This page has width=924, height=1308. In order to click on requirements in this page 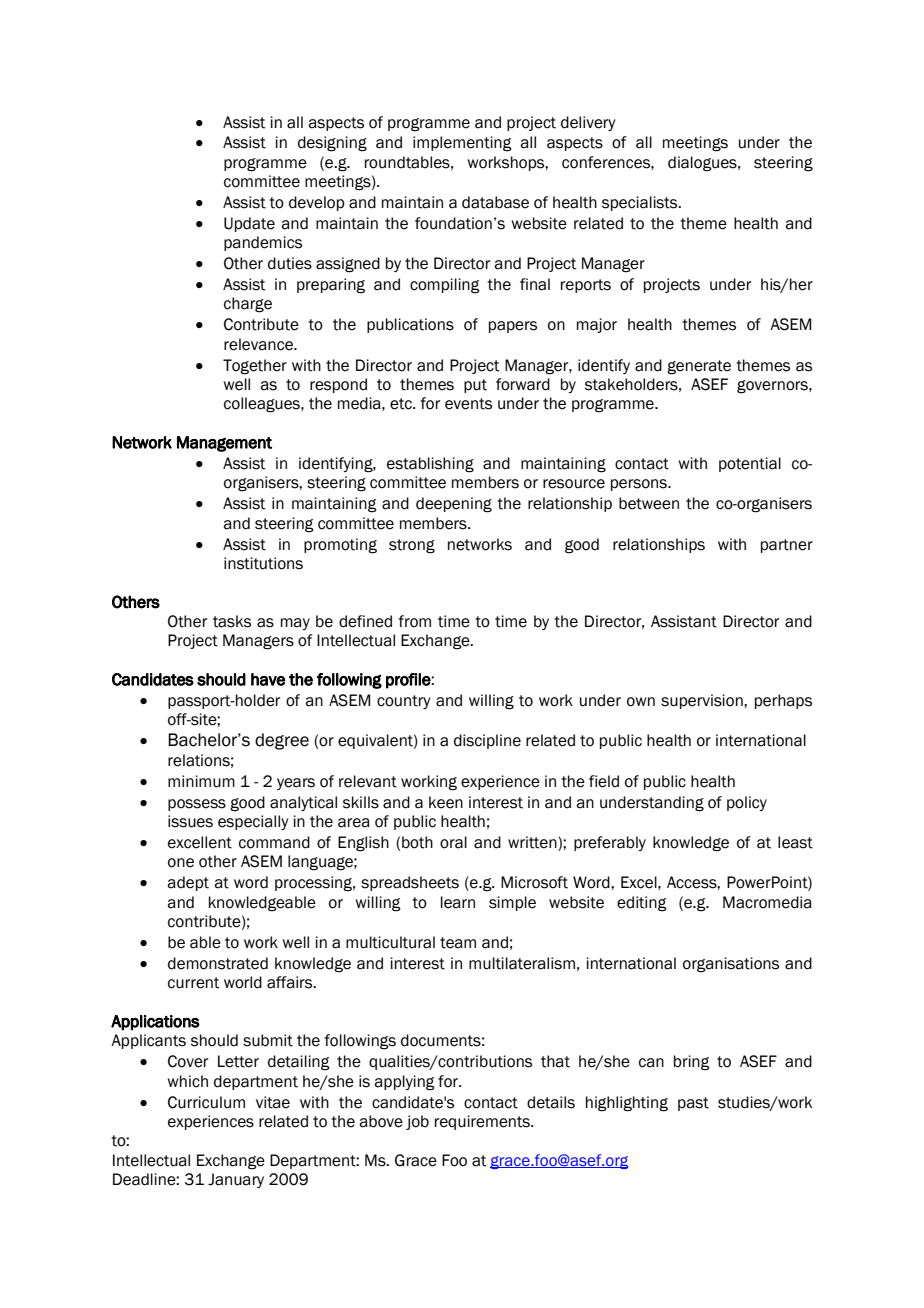, I will do `click(483, 1122)`.
